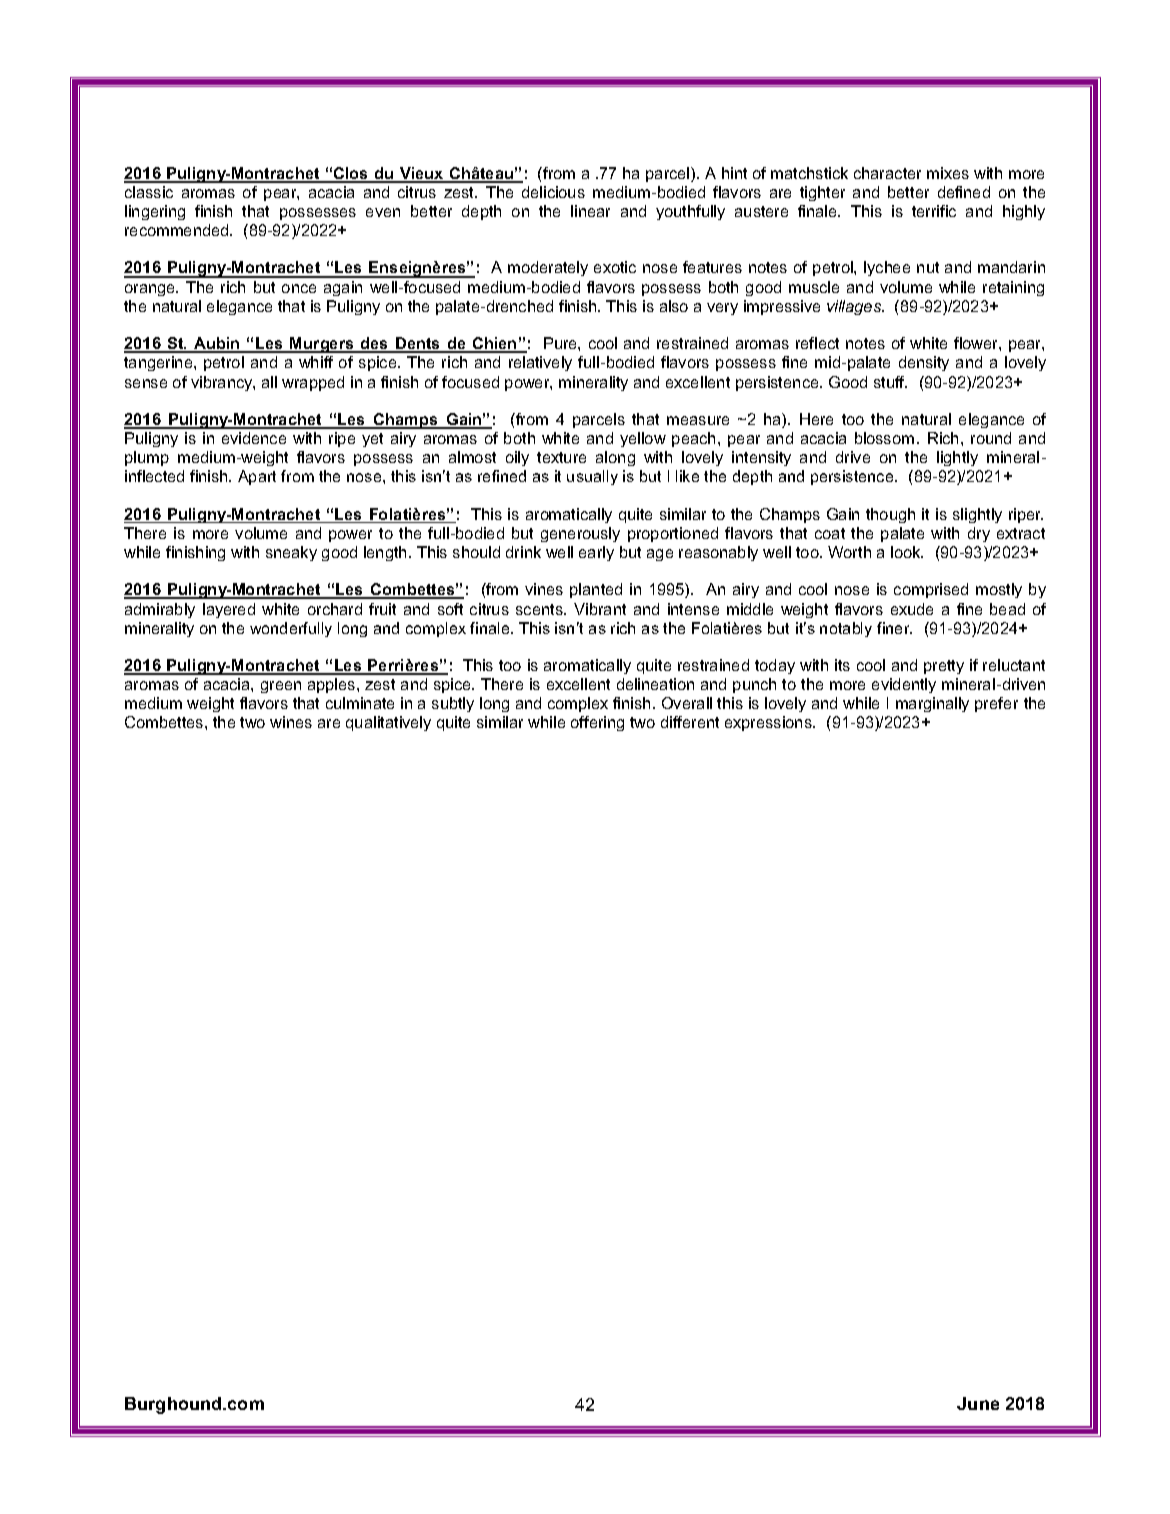  I want to click on marginally, so click(932, 704).
